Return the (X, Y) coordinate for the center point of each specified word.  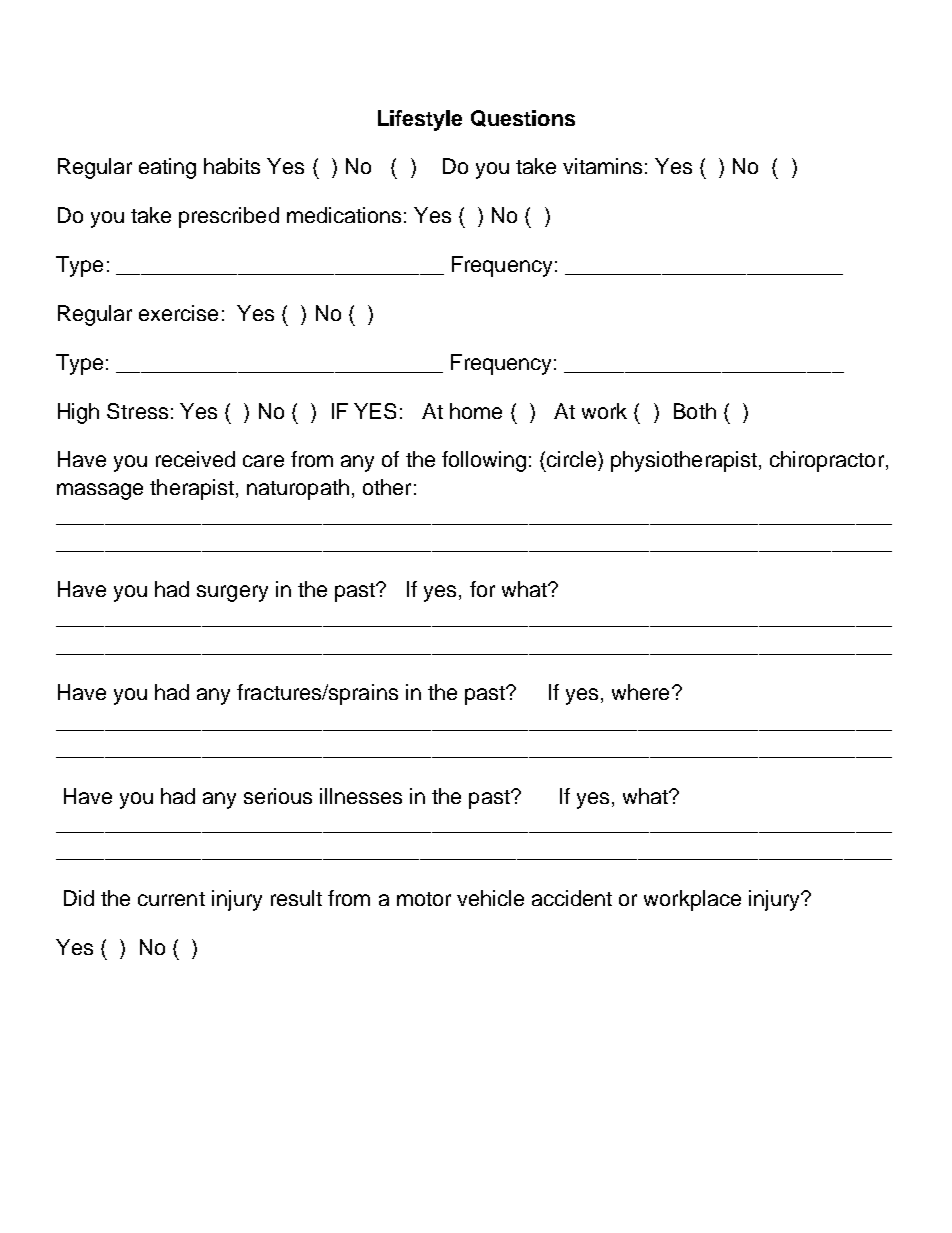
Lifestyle (420, 120)
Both (695, 411)
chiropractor (828, 461)
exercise (178, 313)
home (476, 411)
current (171, 899)
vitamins (602, 166)
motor (424, 899)
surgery (232, 593)
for (482, 589)
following (484, 461)
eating (167, 168)
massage (100, 491)
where (640, 692)
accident (572, 898)
